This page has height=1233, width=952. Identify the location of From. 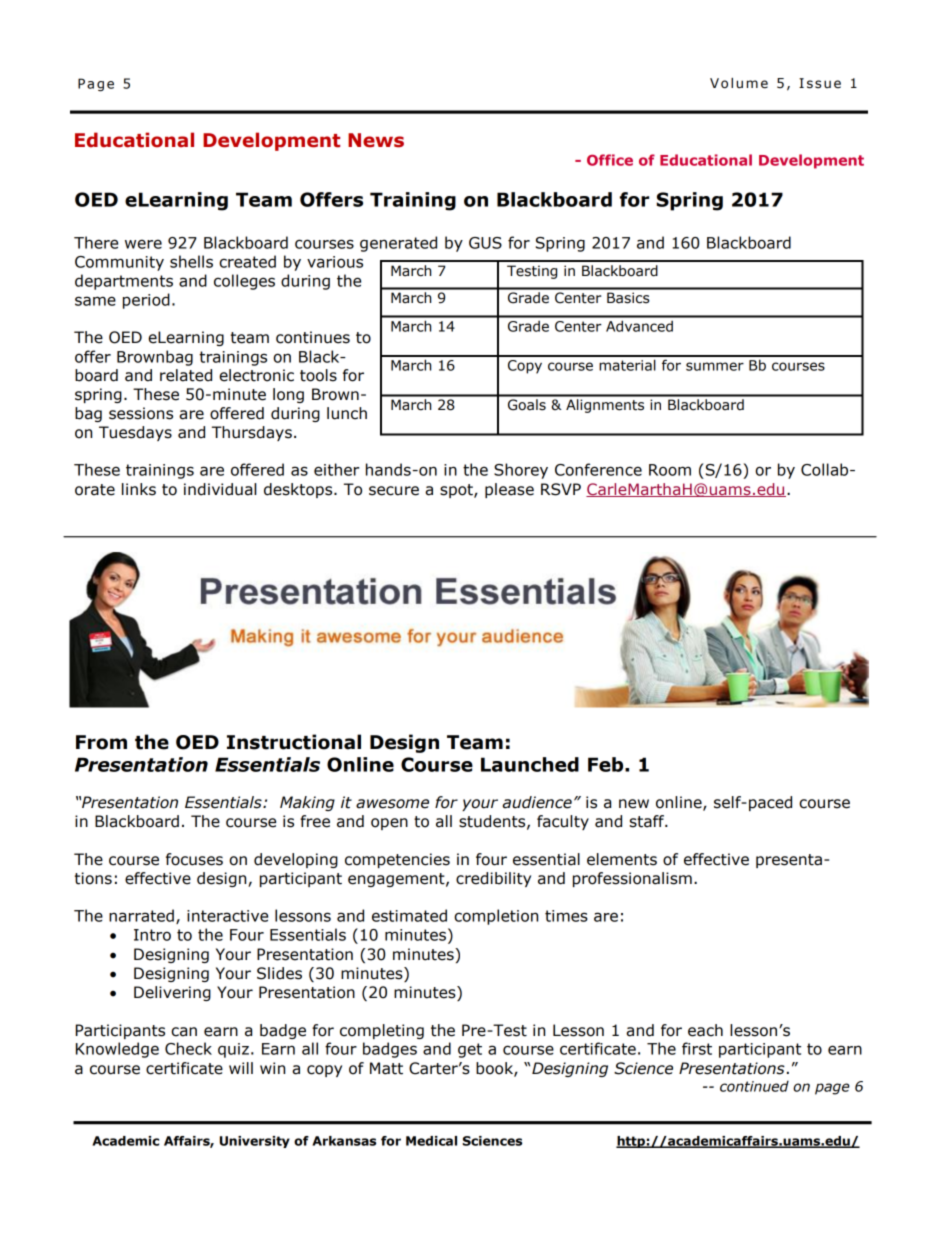
(101, 742).
